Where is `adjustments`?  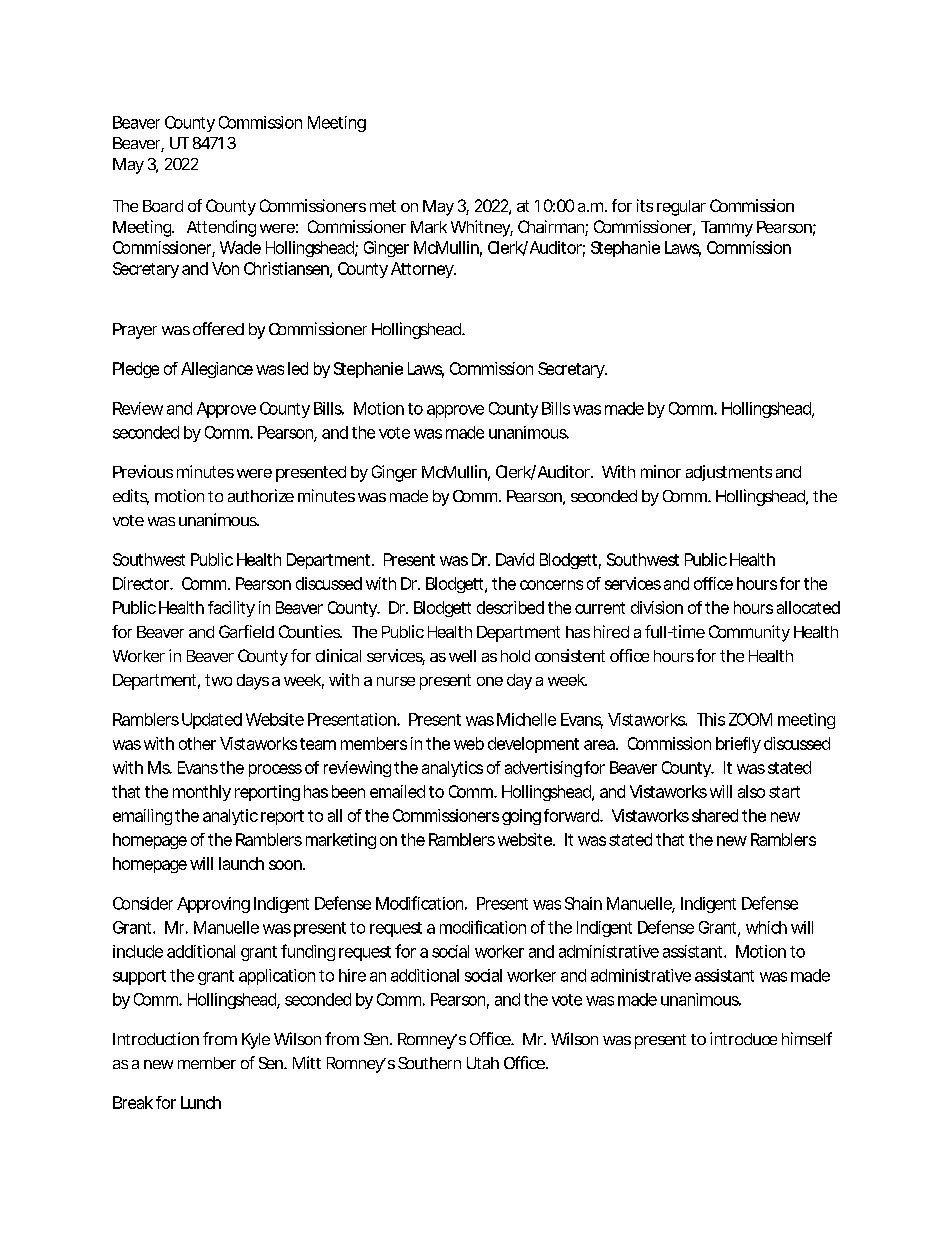
adjustments is located at coordinates (729, 473).
